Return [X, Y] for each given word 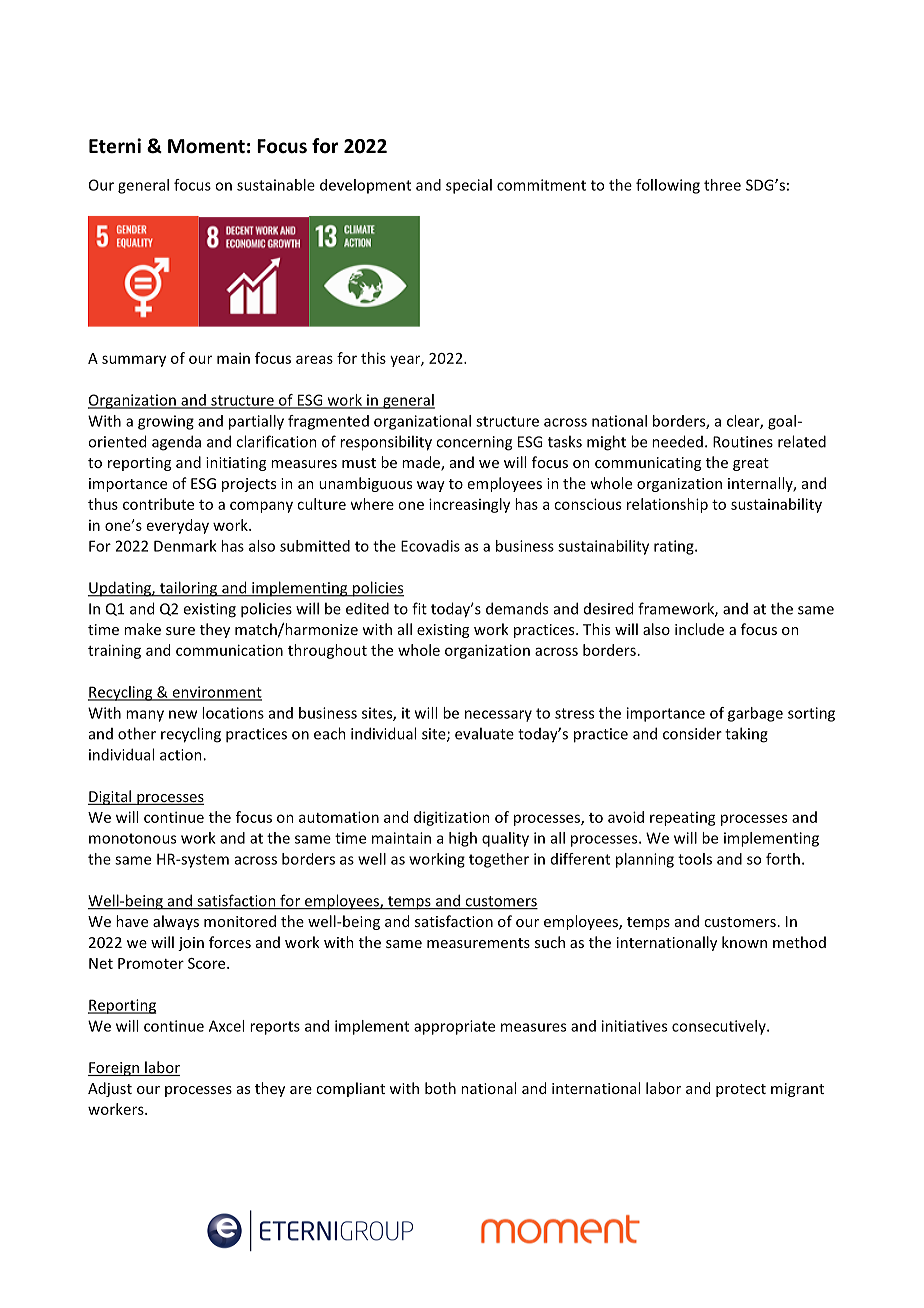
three [722, 185]
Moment [206, 146]
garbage [755, 714]
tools [695, 859]
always [176, 922]
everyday [178, 526]
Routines [743, 442]
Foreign [115, 1069]
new [183, 714]
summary [134, 361]
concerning [474, 443]
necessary [498, 716]
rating [675, 547]
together [499, 860]
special [469, 186]
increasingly [469, 505]
